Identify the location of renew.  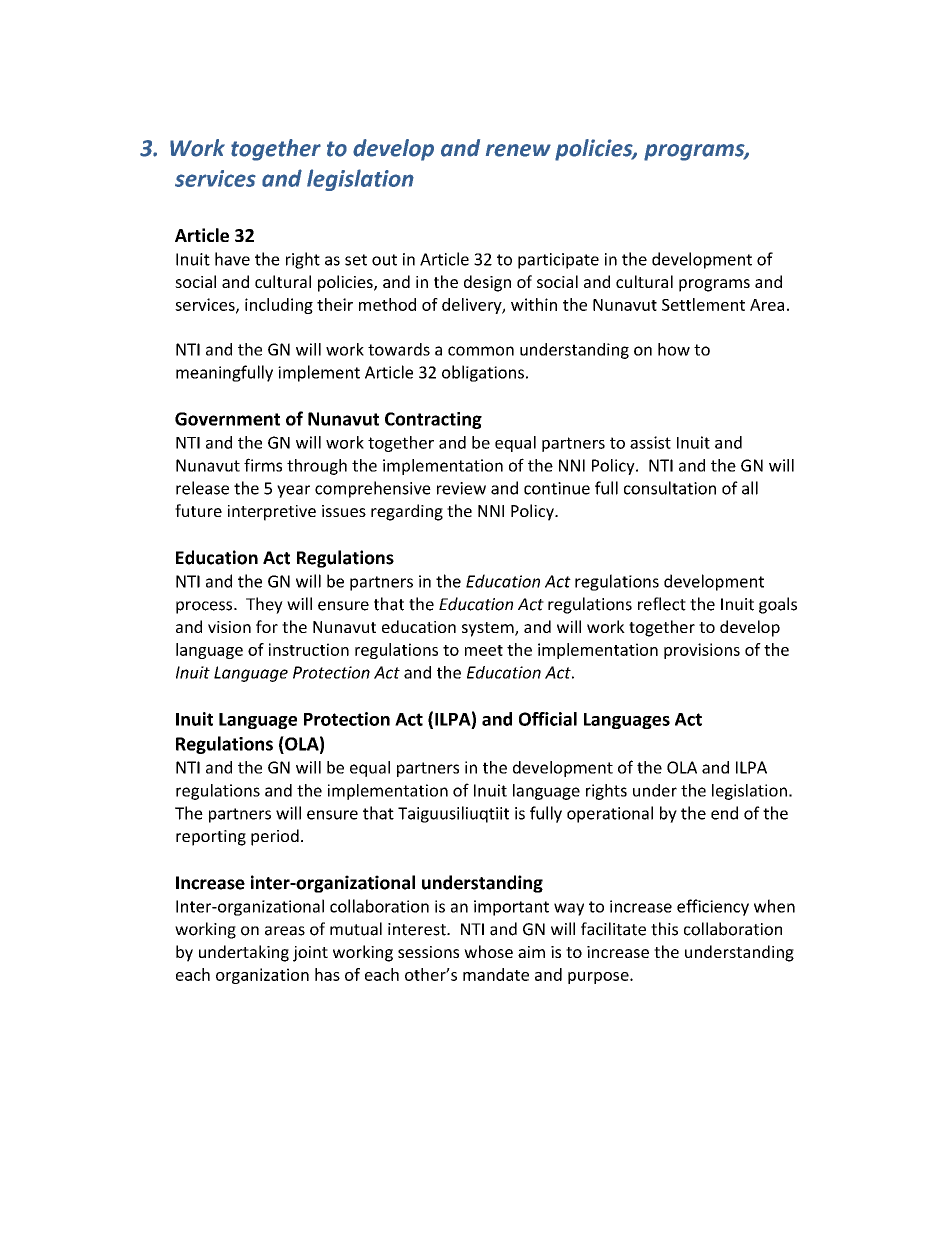
(518, 150).
